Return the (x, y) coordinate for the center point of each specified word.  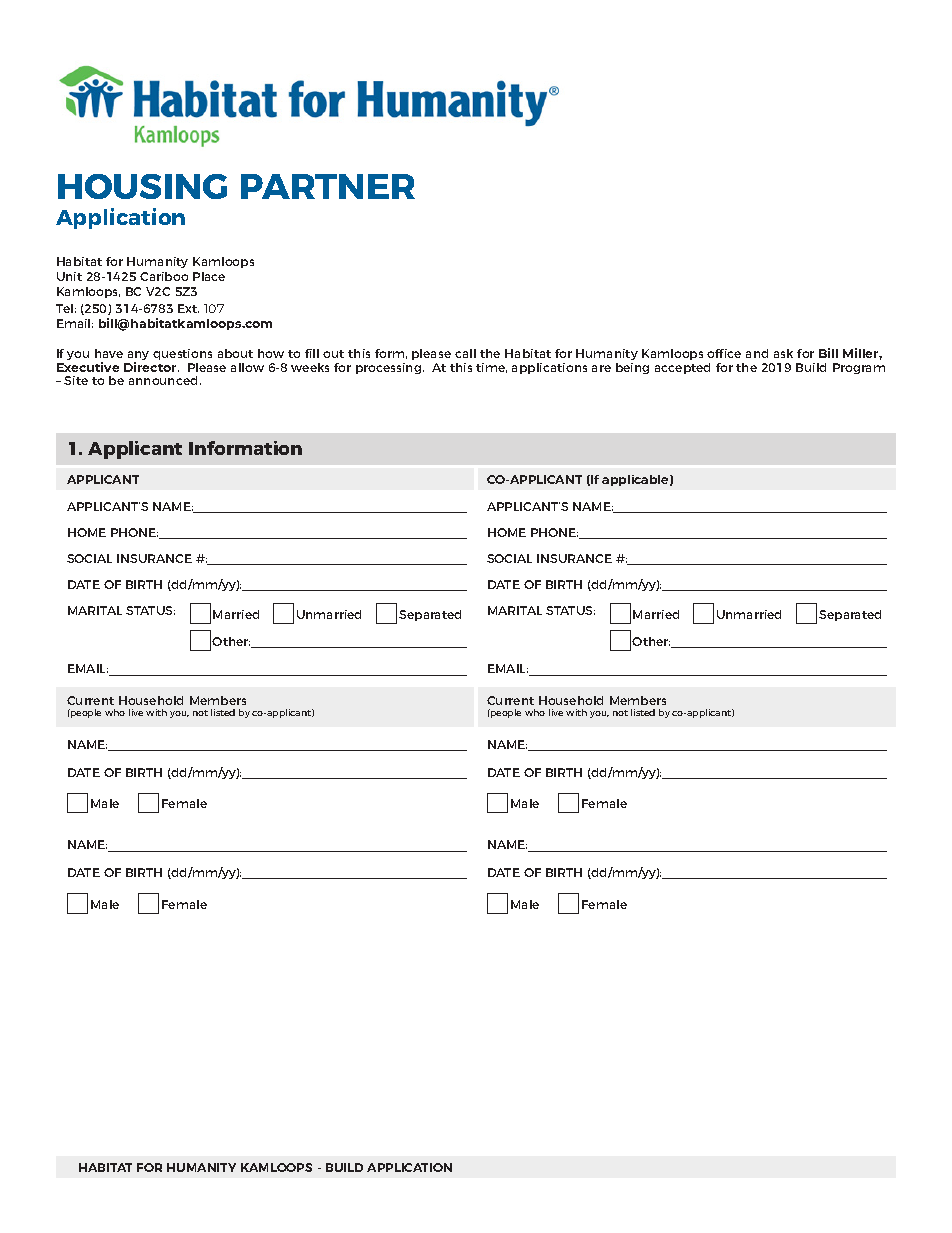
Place (209, 276)
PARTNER (328, 186)
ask (783, 353)
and (757, 353)
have (109, 353)
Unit (69, 276)
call (465, 353)
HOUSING (142, 186)
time (491, 368)
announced (163, 380)
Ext (188, 308)
